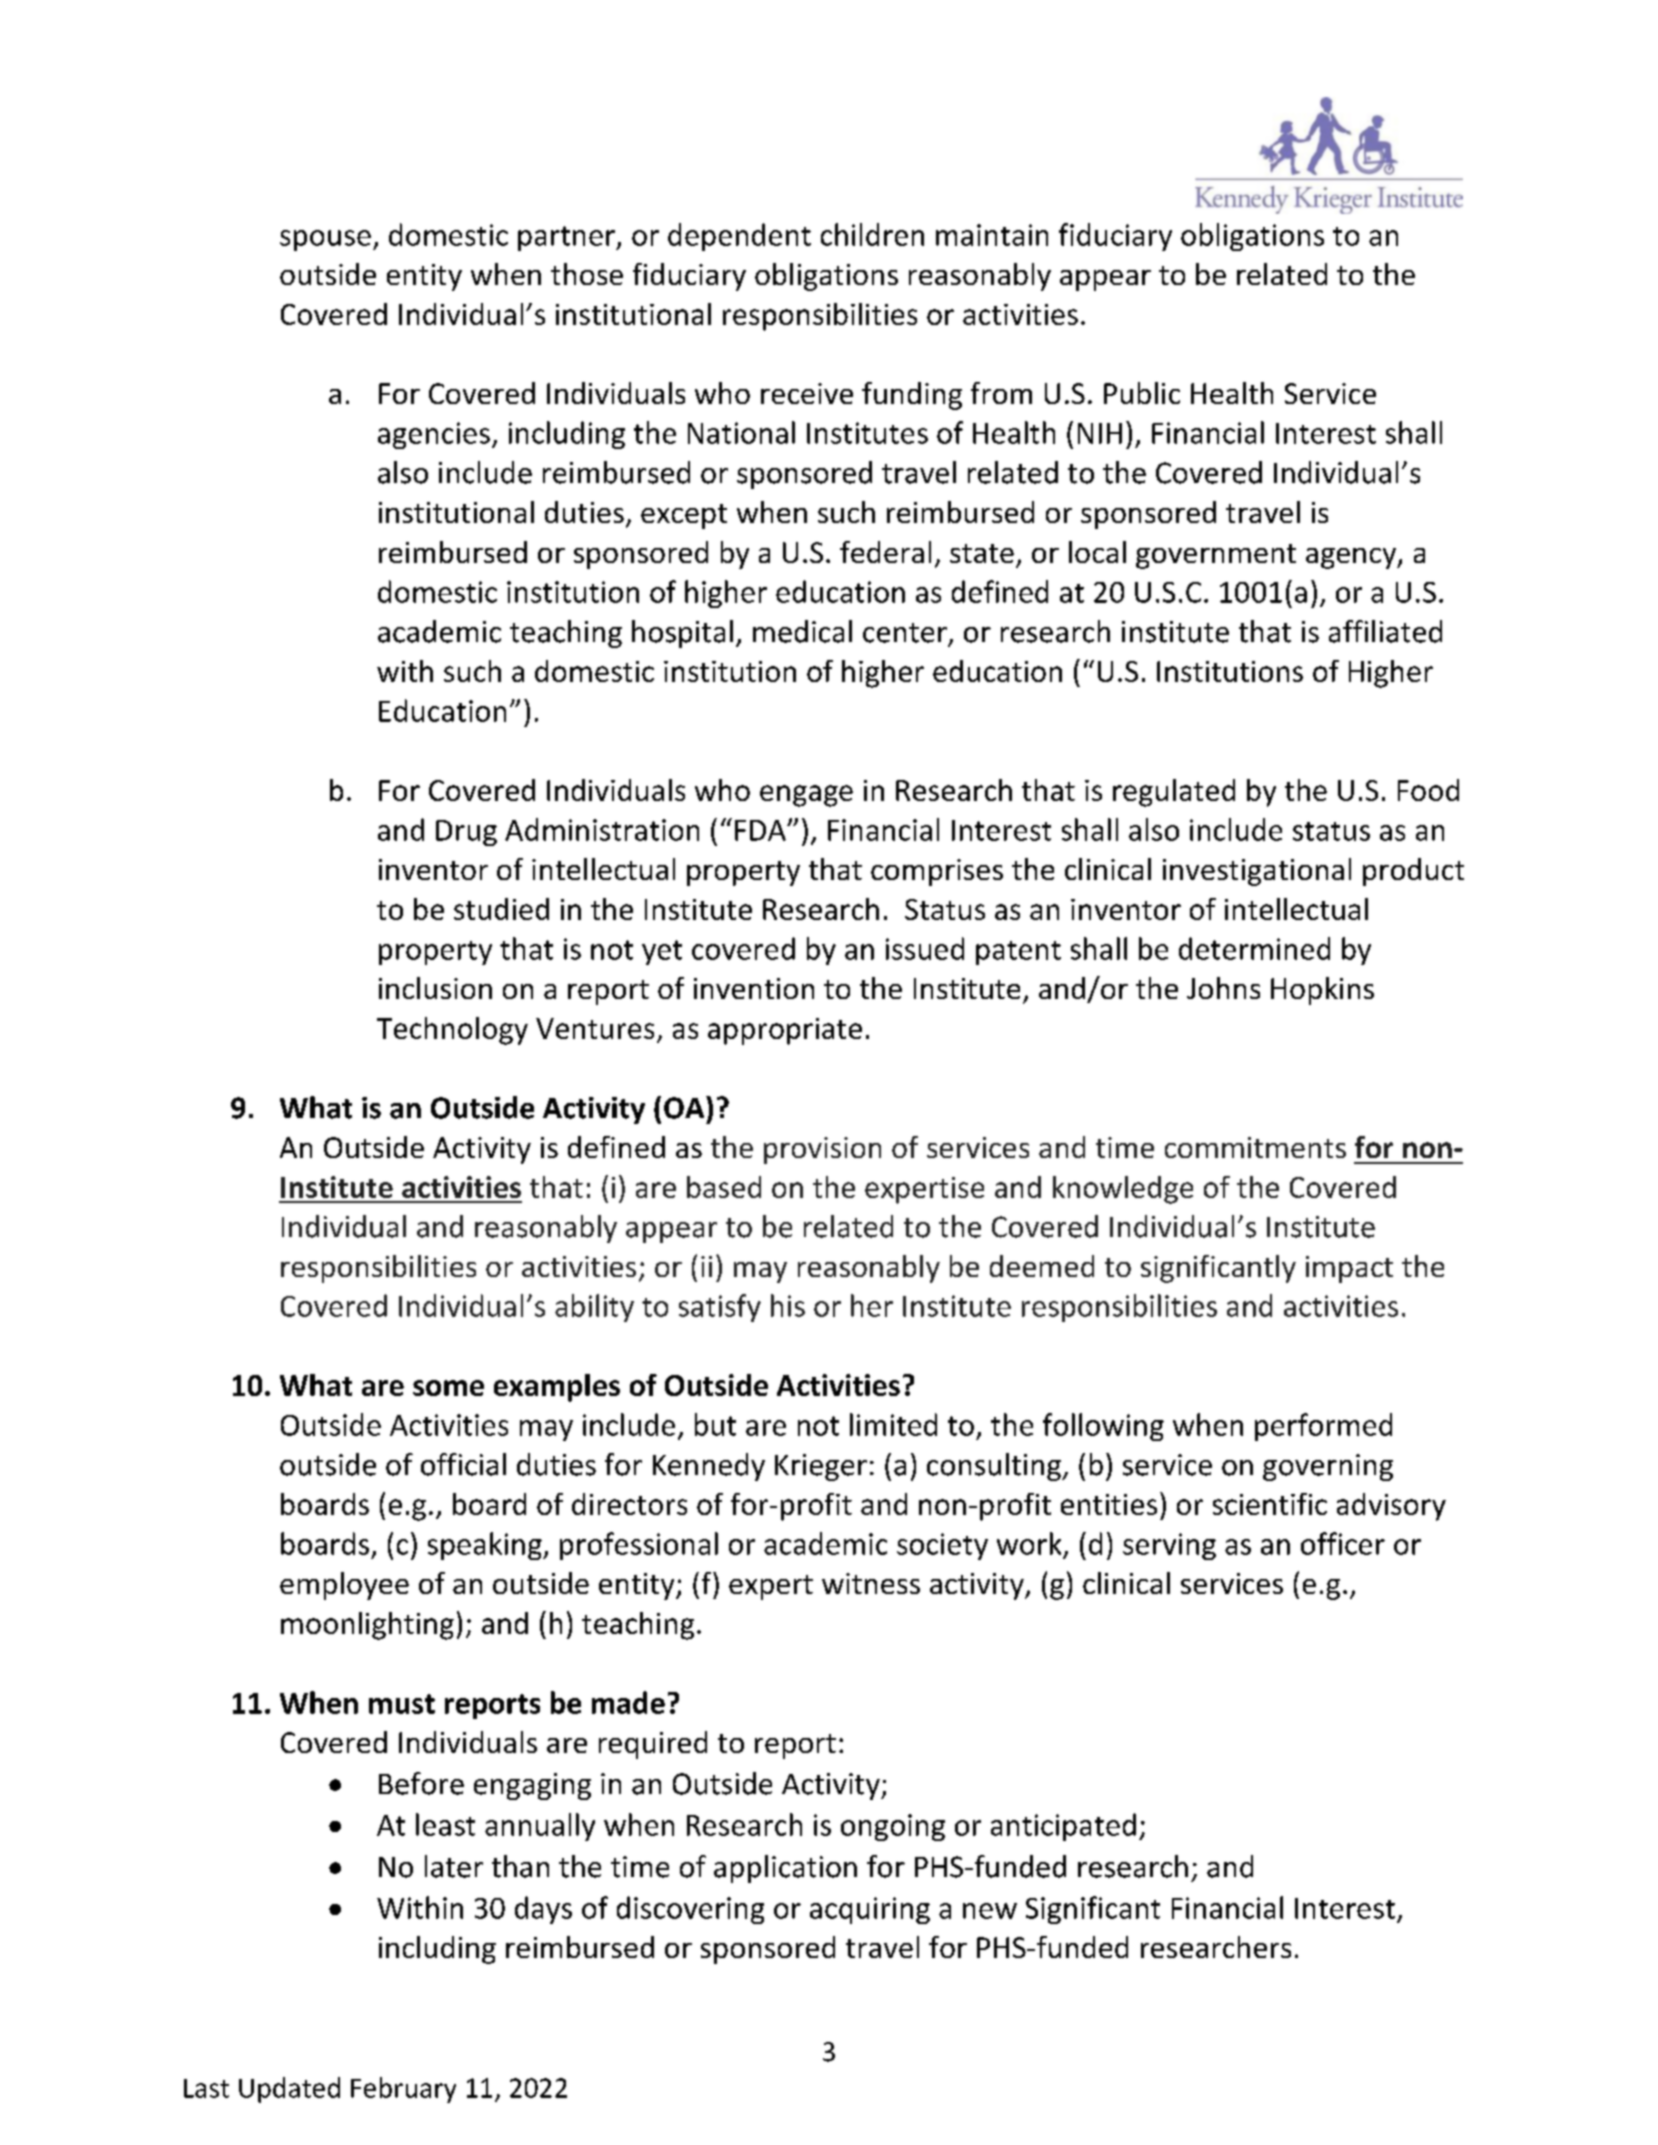 This image has height=2145, width=1658. What do you see at coordinates (325, 240) in the image?
I see `spouse` at bounding box center [325, 240].
